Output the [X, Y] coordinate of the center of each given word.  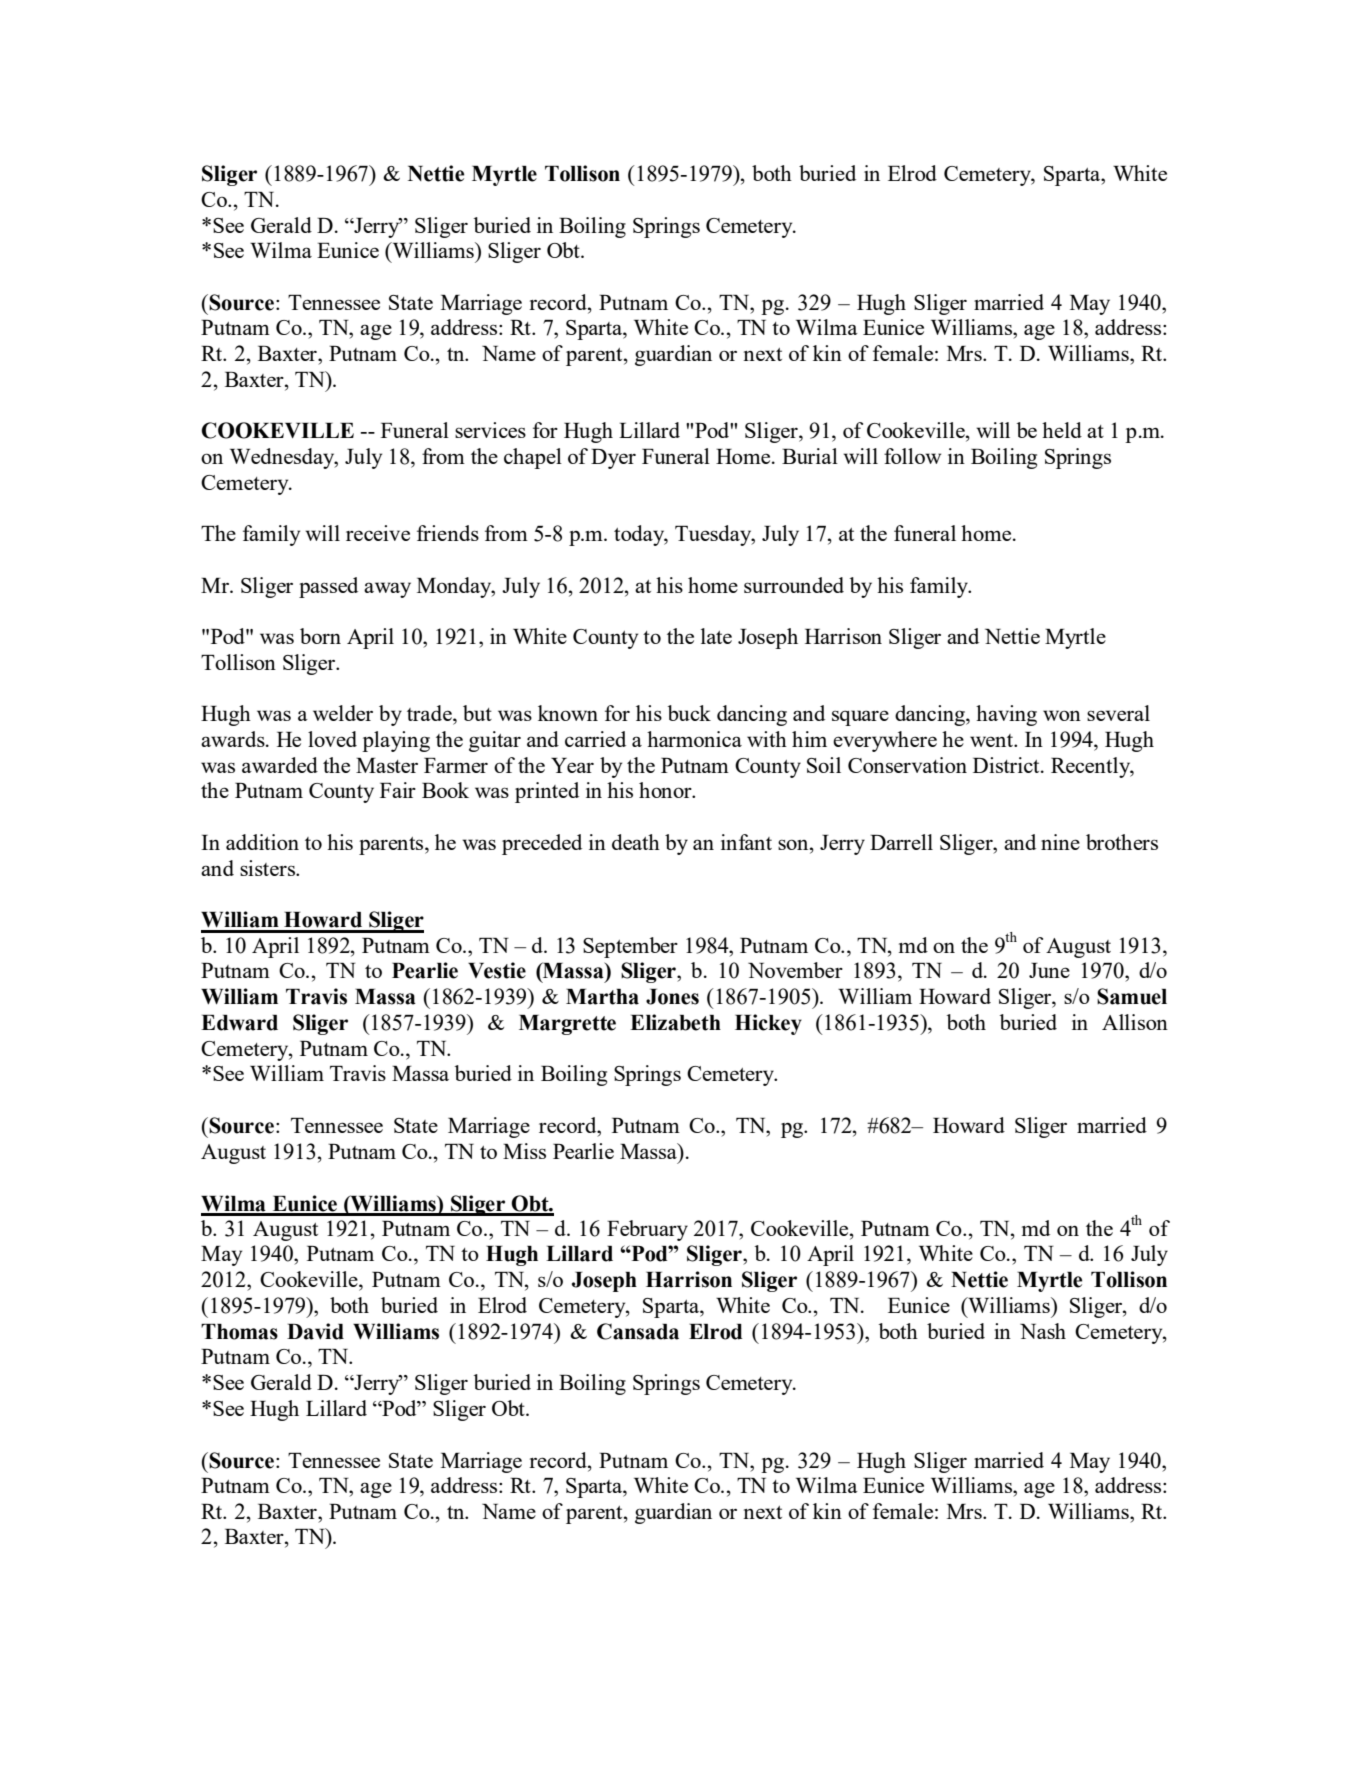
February [647, 1230]
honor [666, 790]
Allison [1135, 1022]
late [716, 636]
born [320, 636]
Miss [524, 1151]
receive [378, 533]
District [1007, 765]
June [1049, 970]
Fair [398, 790]
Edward [239, 1023]
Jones [672, 997]
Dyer [613, 459]
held [1062, 430]
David [315, 1331]
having [1006, 715]
